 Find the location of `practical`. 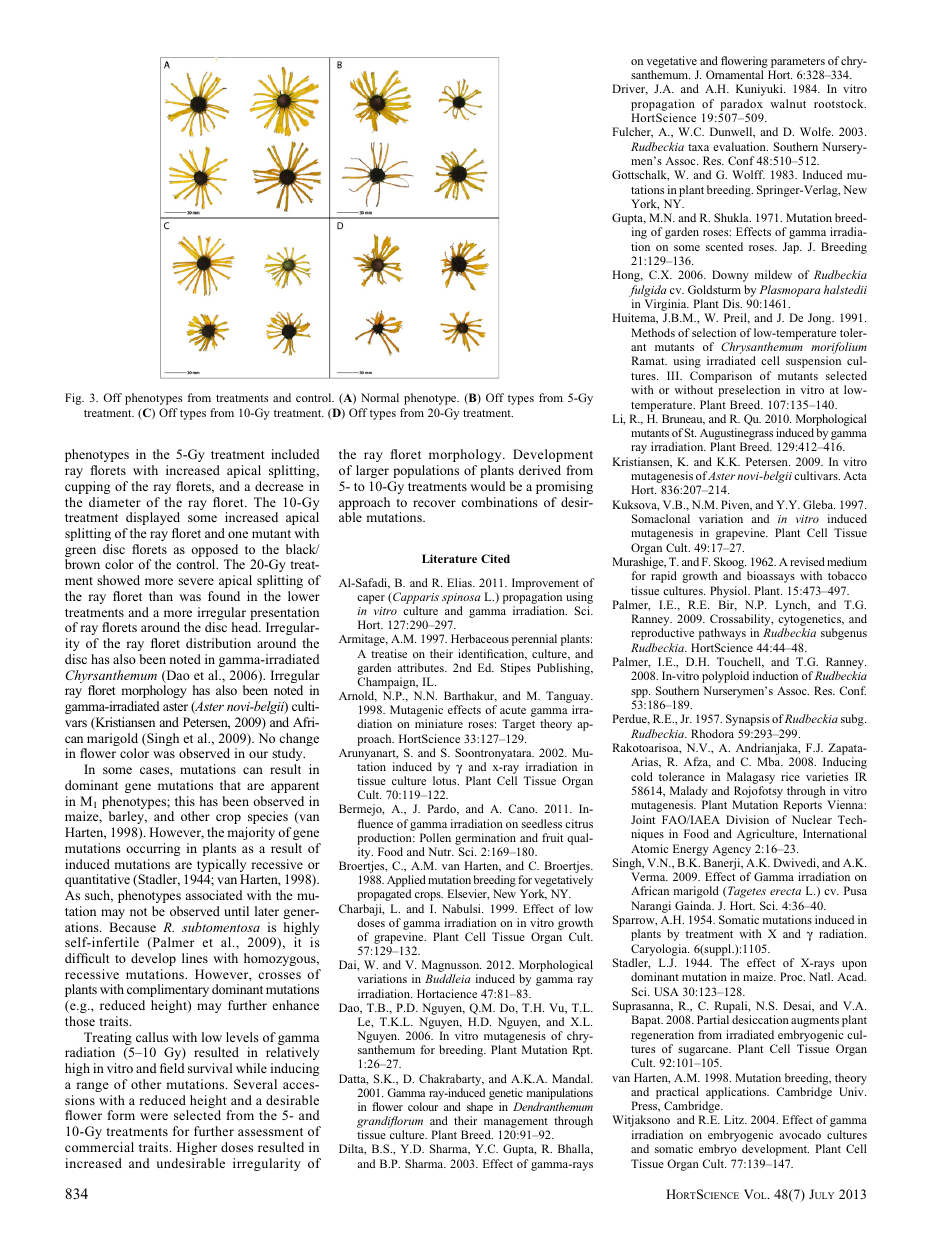

practical is located at coordinates (678, 1094).
